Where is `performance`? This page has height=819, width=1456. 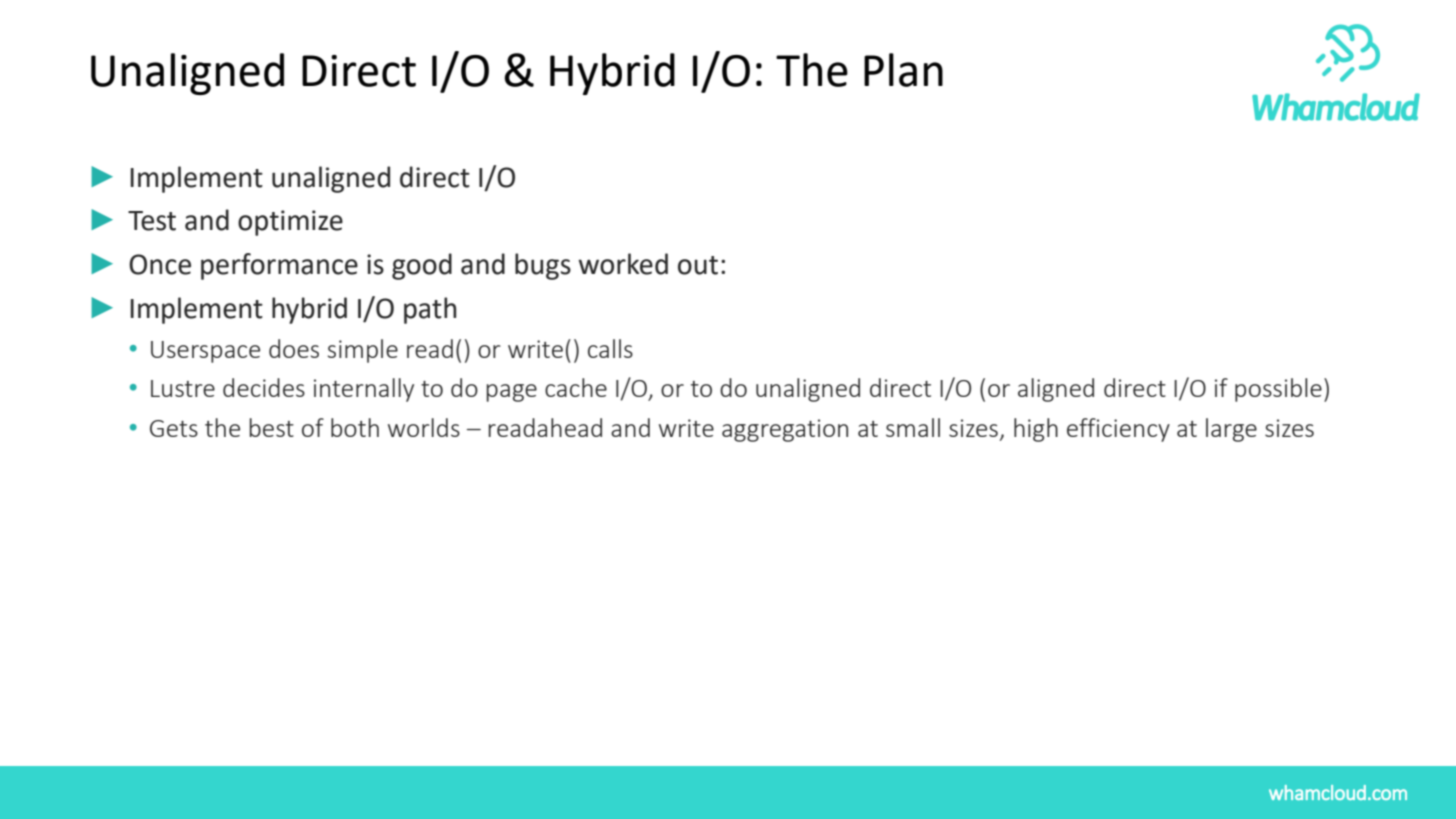 performance is located at coordinates (279, 266).
